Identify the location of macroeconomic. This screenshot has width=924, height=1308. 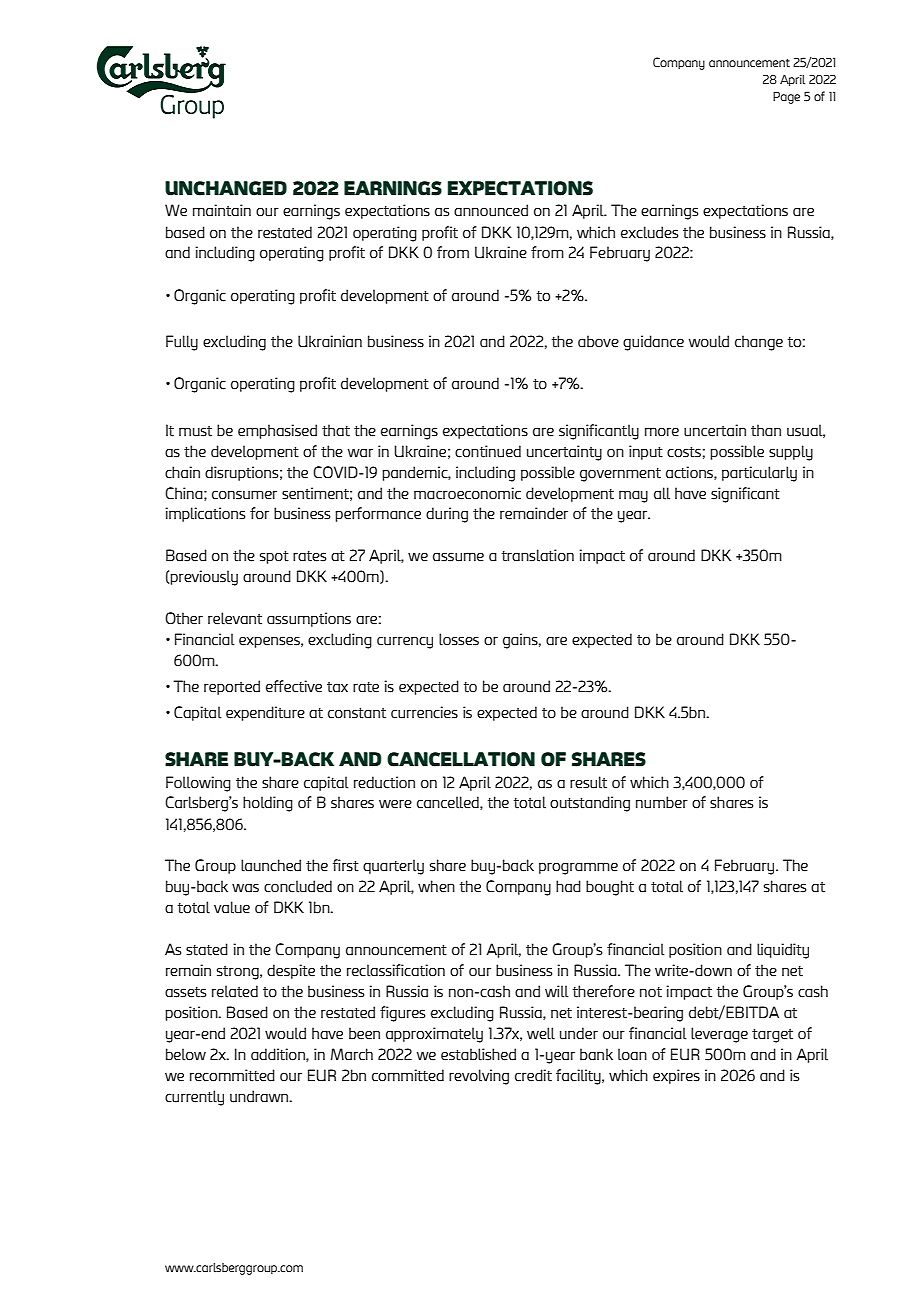
(467, 493).
